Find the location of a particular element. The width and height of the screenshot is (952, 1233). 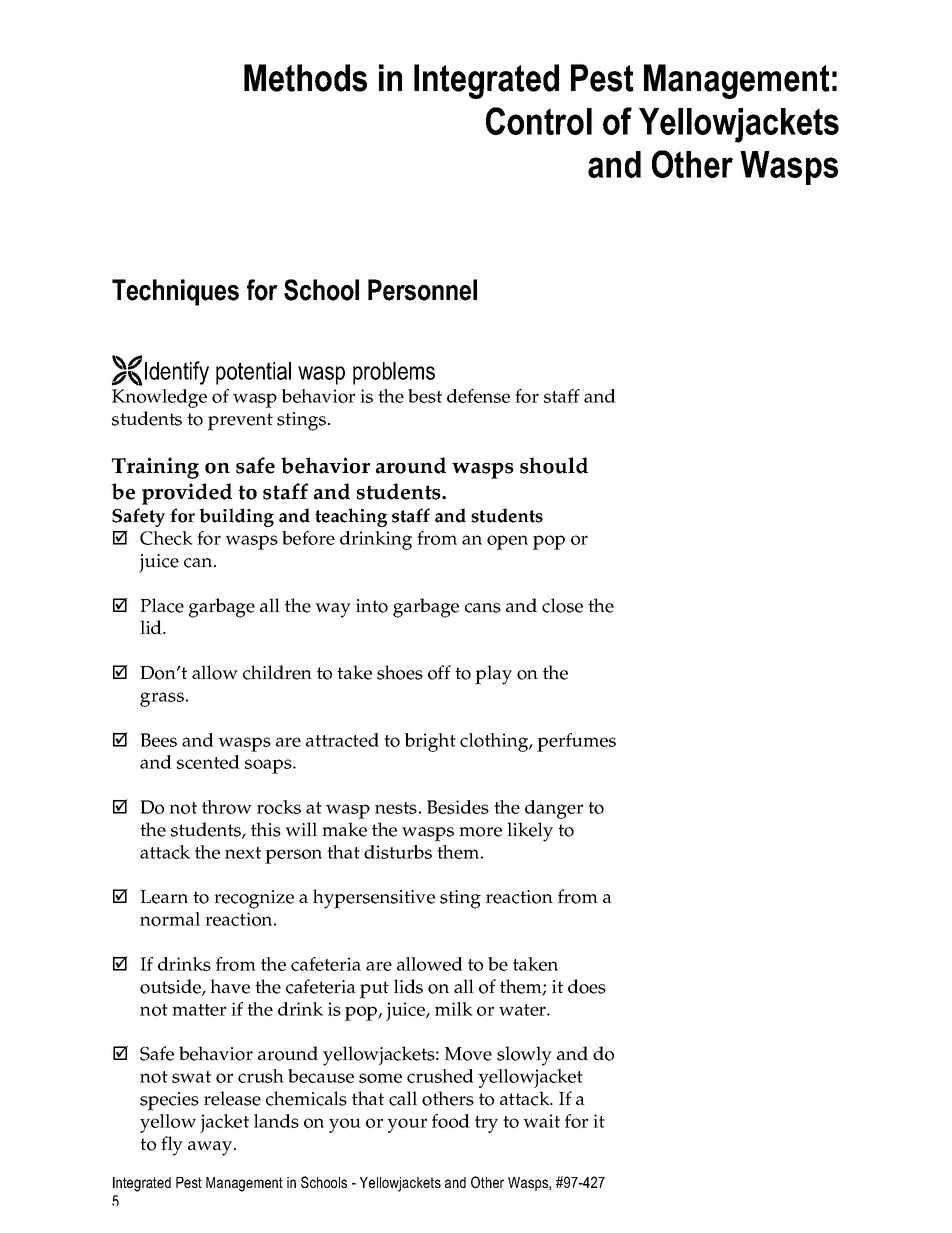

some is located at coordinates (380, 1078).
